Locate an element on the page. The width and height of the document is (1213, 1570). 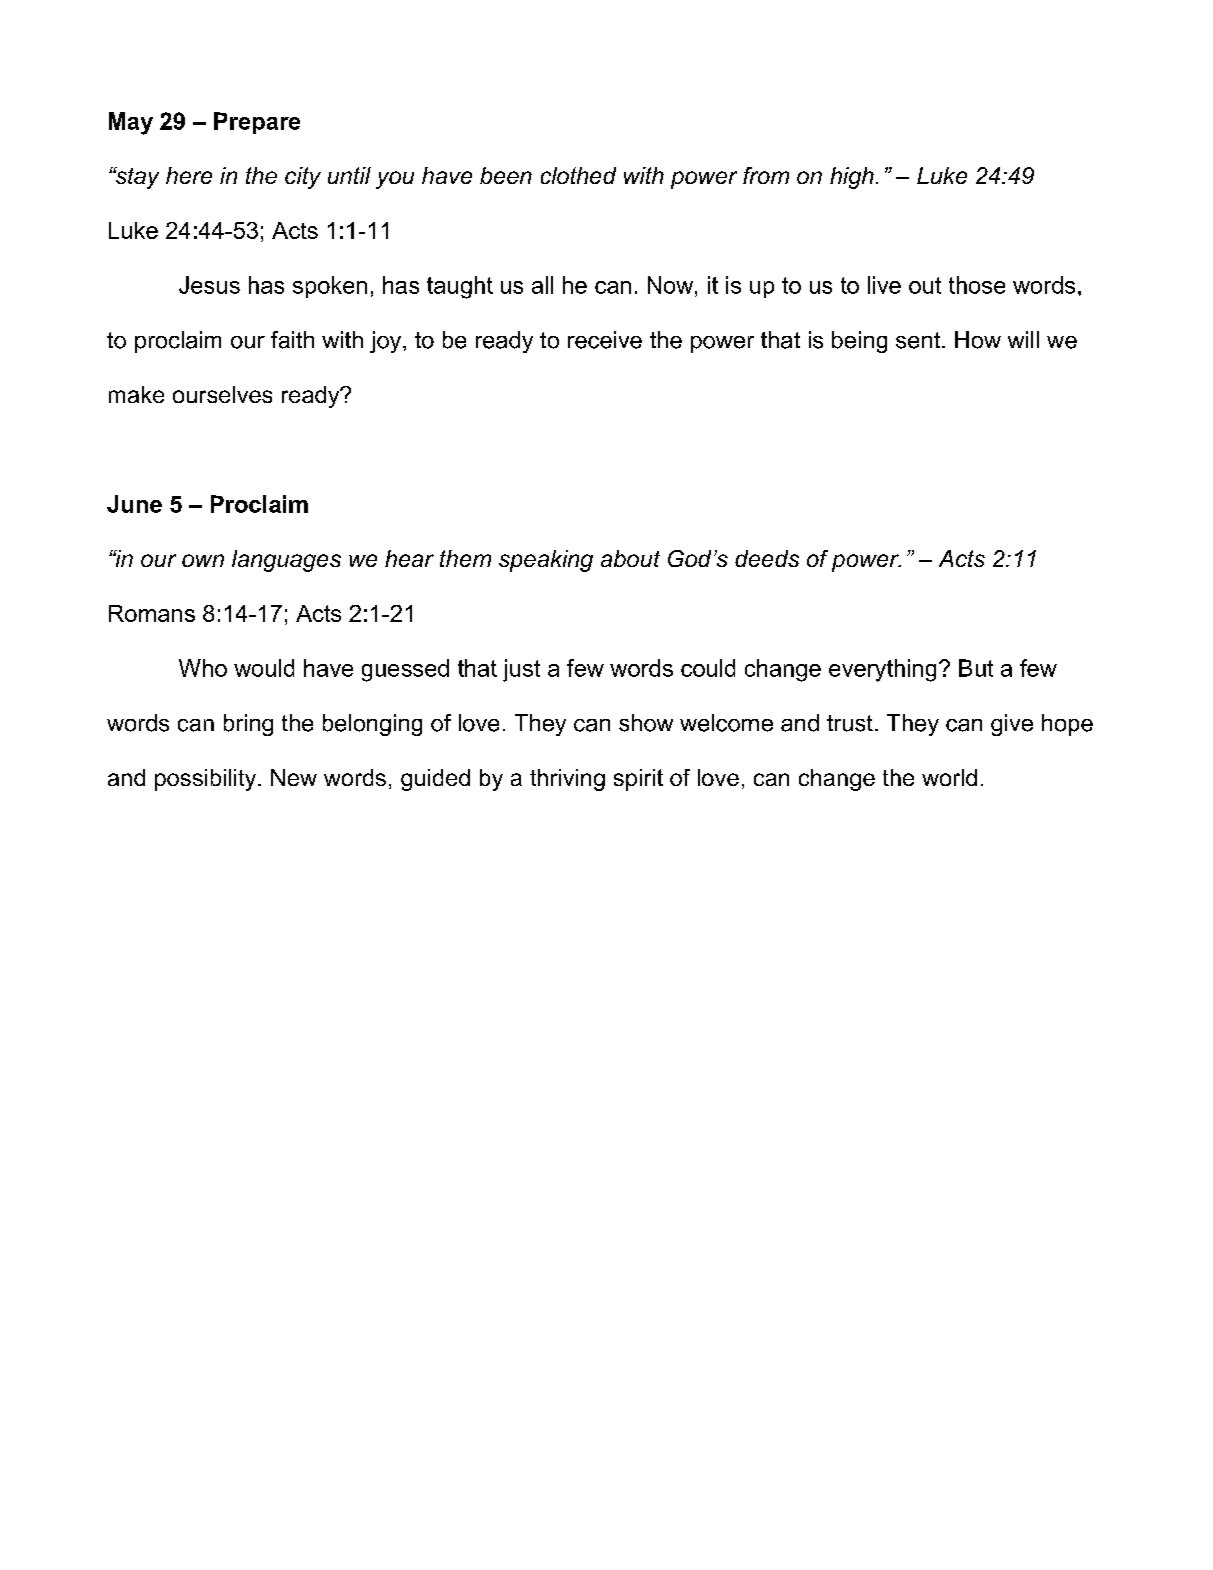
clothed is located at coordinates (578, 175).
